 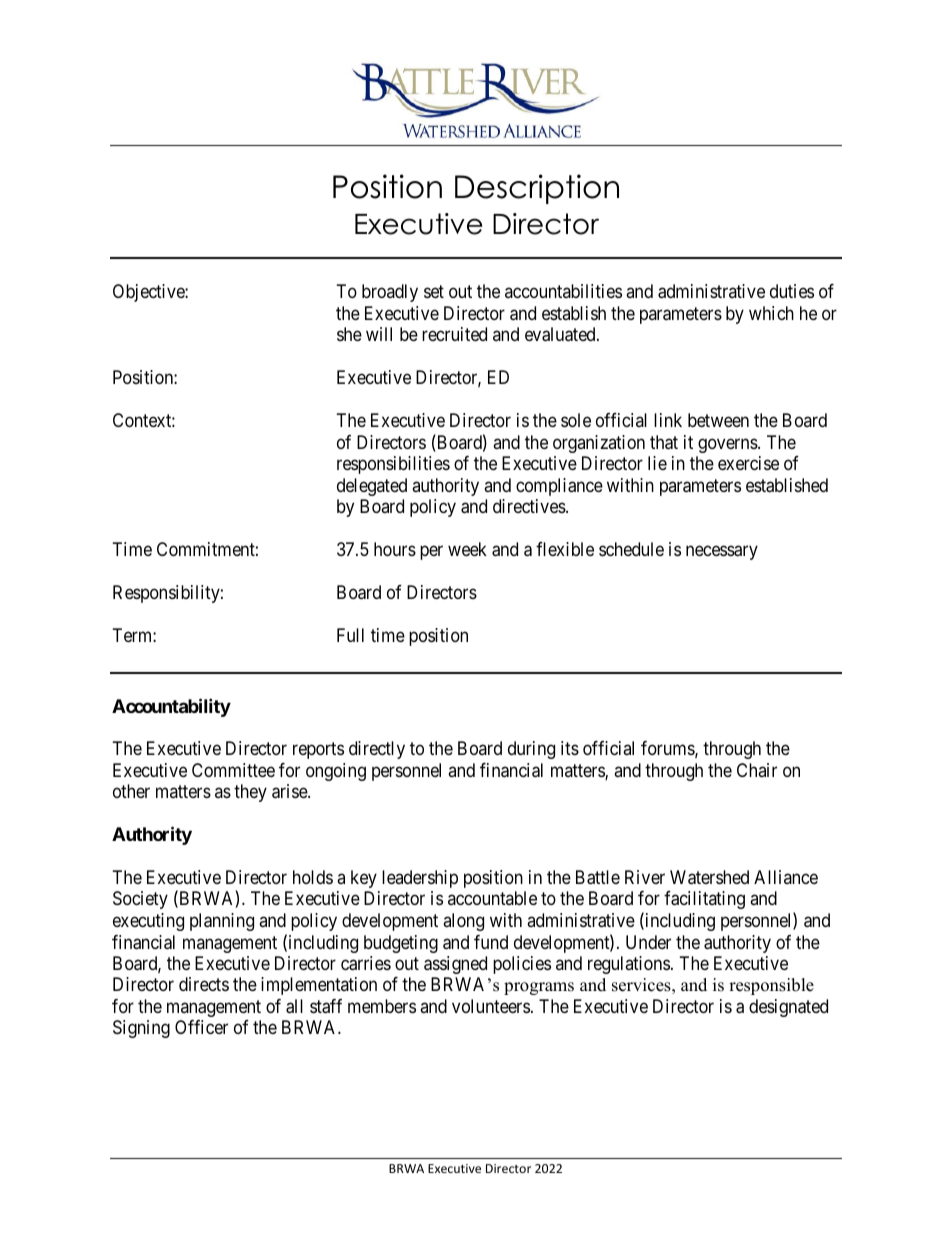 What do you see at coordinates (757, 770) in the document?
I see `Chair` at bounding box center [757, 770].
